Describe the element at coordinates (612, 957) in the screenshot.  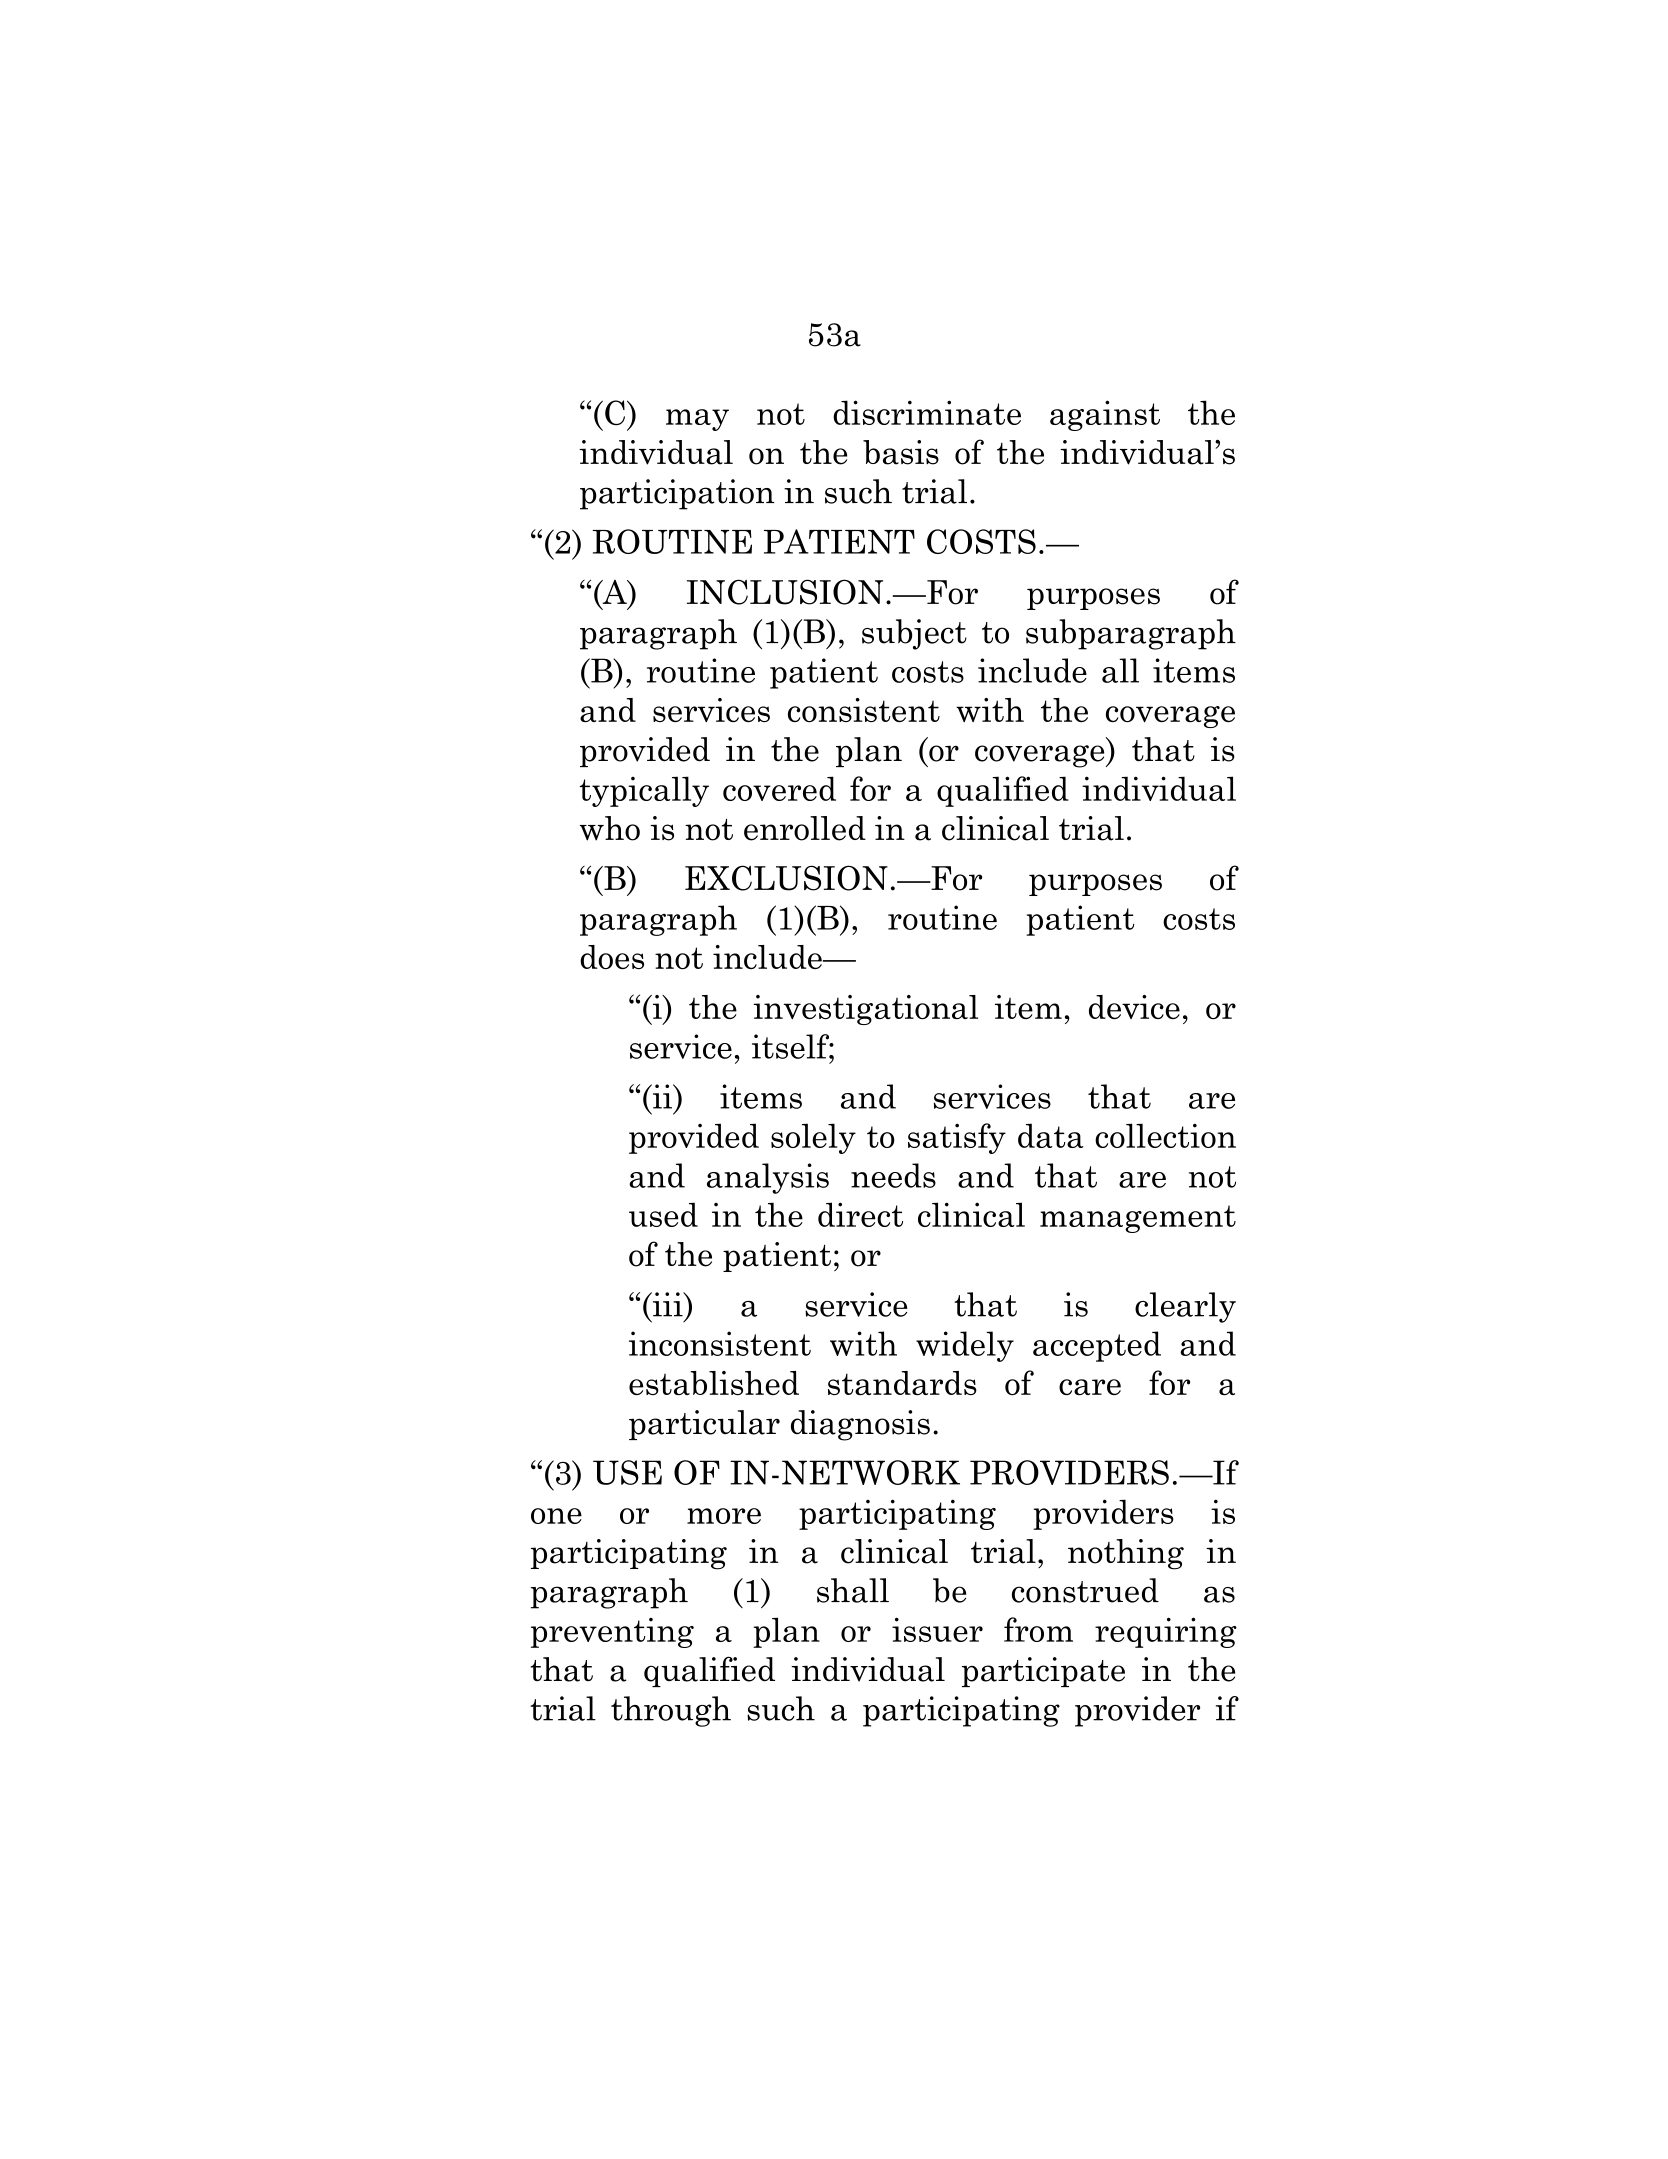
I see `does` at that location.
